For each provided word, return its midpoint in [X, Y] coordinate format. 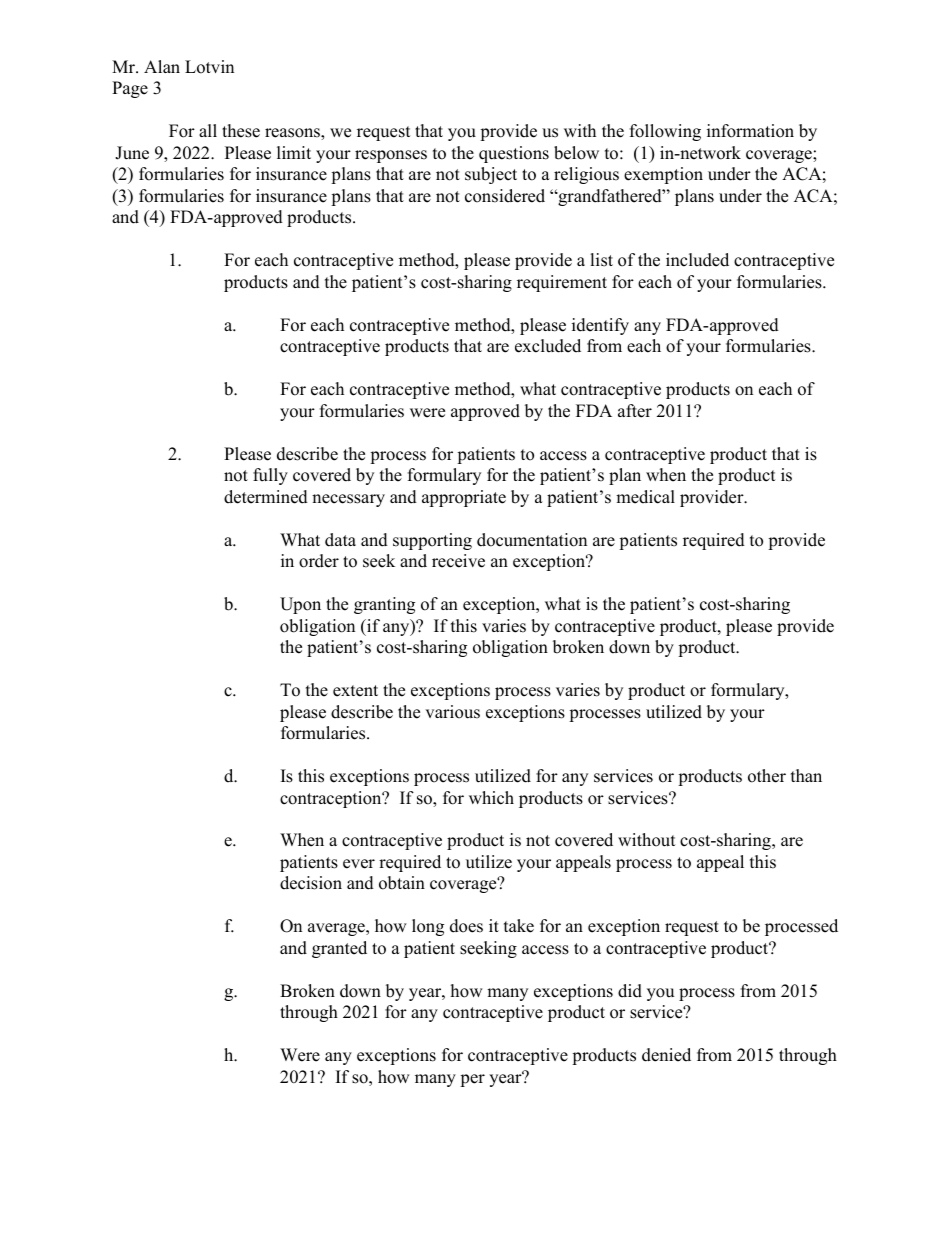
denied [666, 1055]
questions [514, 154]
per [472, 1080]
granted [339, 949]
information [750, 131]
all [208, 130]
